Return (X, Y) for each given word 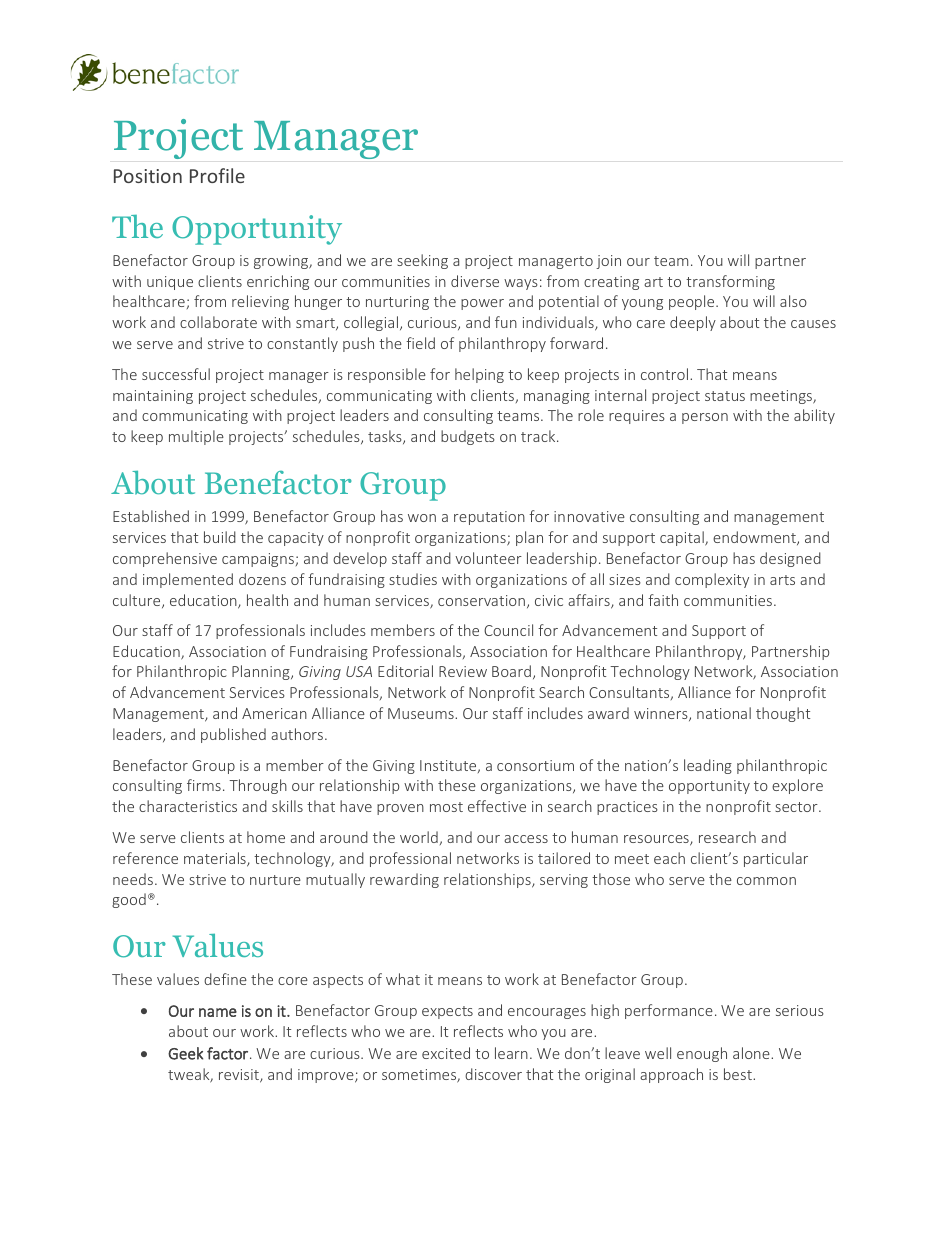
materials (216, 859)
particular (776, 859)
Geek (185, 1053)
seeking (422, 261)
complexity (712, 580)
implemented (188, 580)
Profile (217, 175)
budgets (468, 437)
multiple (196, 437)
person (705, 418)
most (446, 807)
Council (508, 630)
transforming (730, 282)
